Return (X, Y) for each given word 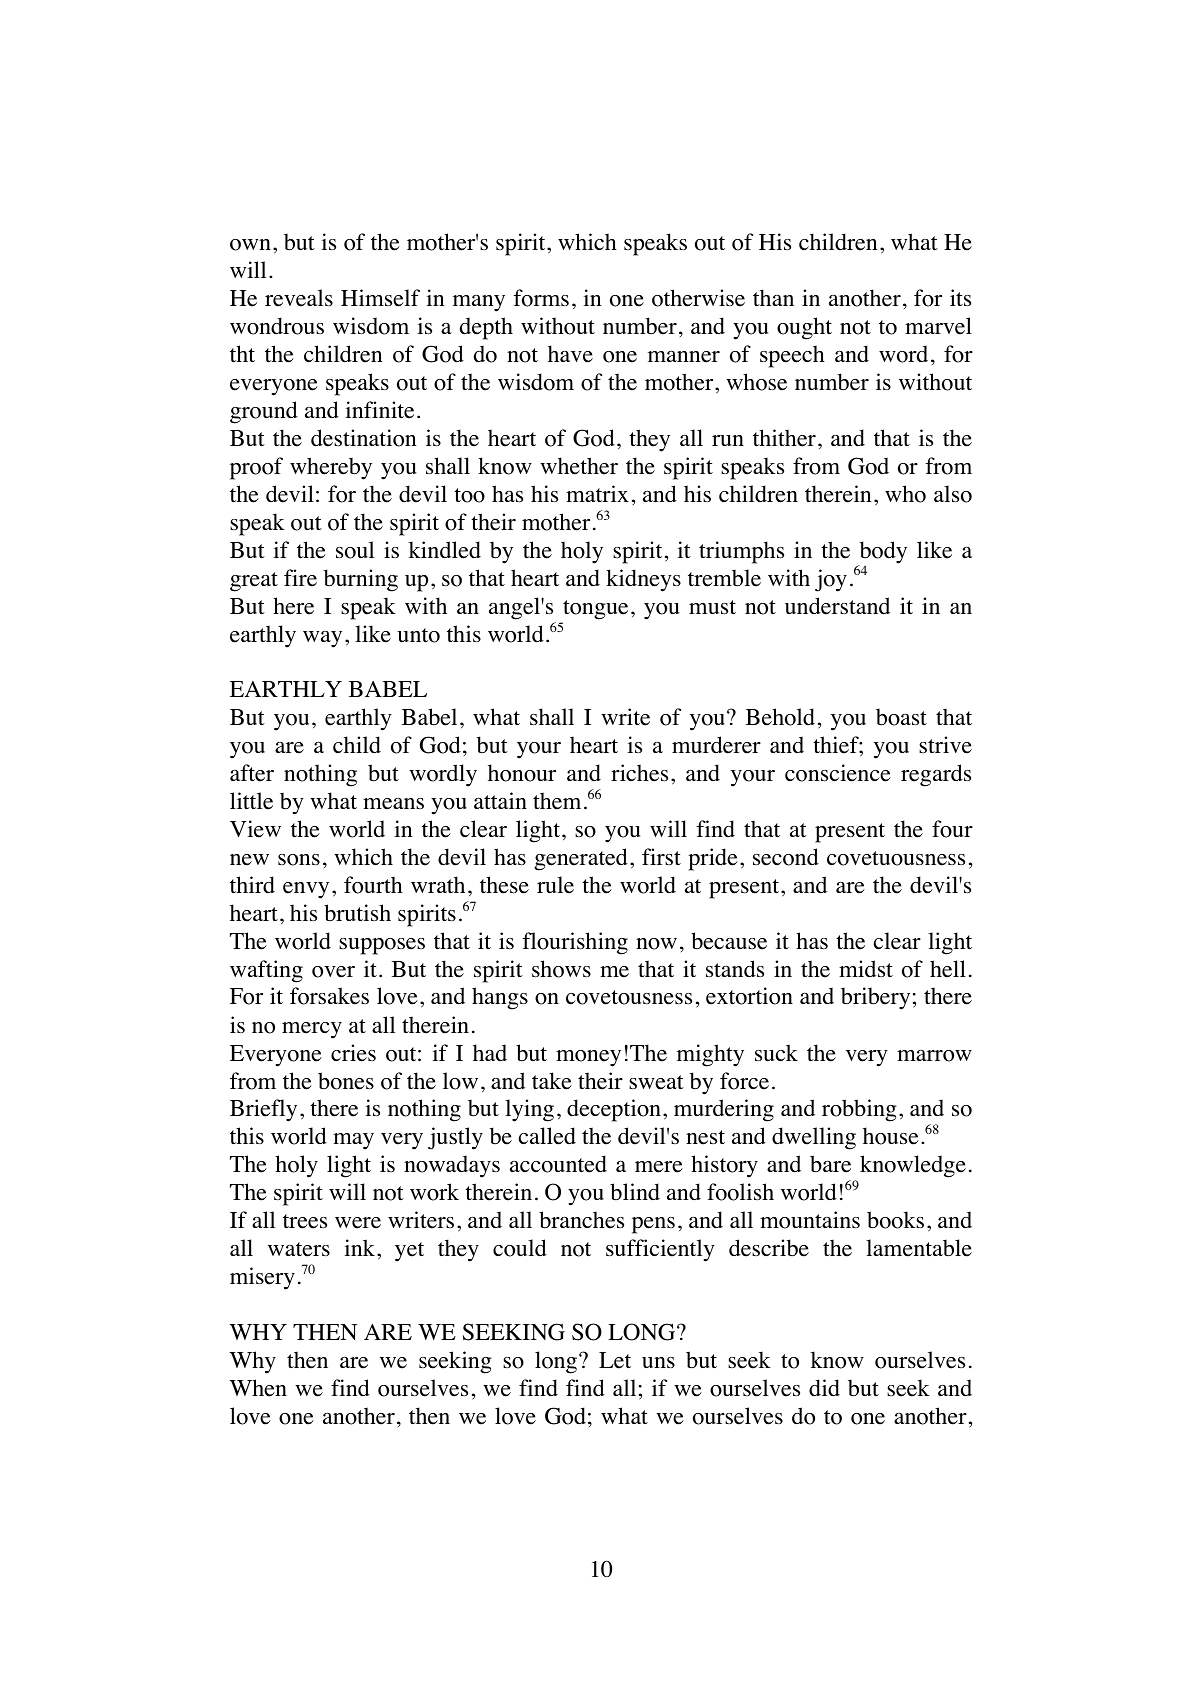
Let (615, 1360)
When (258, 1388)
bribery (875, 998)
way (322, 639)
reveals (299, 298)
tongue (595, 610)
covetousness (629, 997)
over (333, 972)
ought (804, 328)
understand (837, 606)
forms (541, 298)
